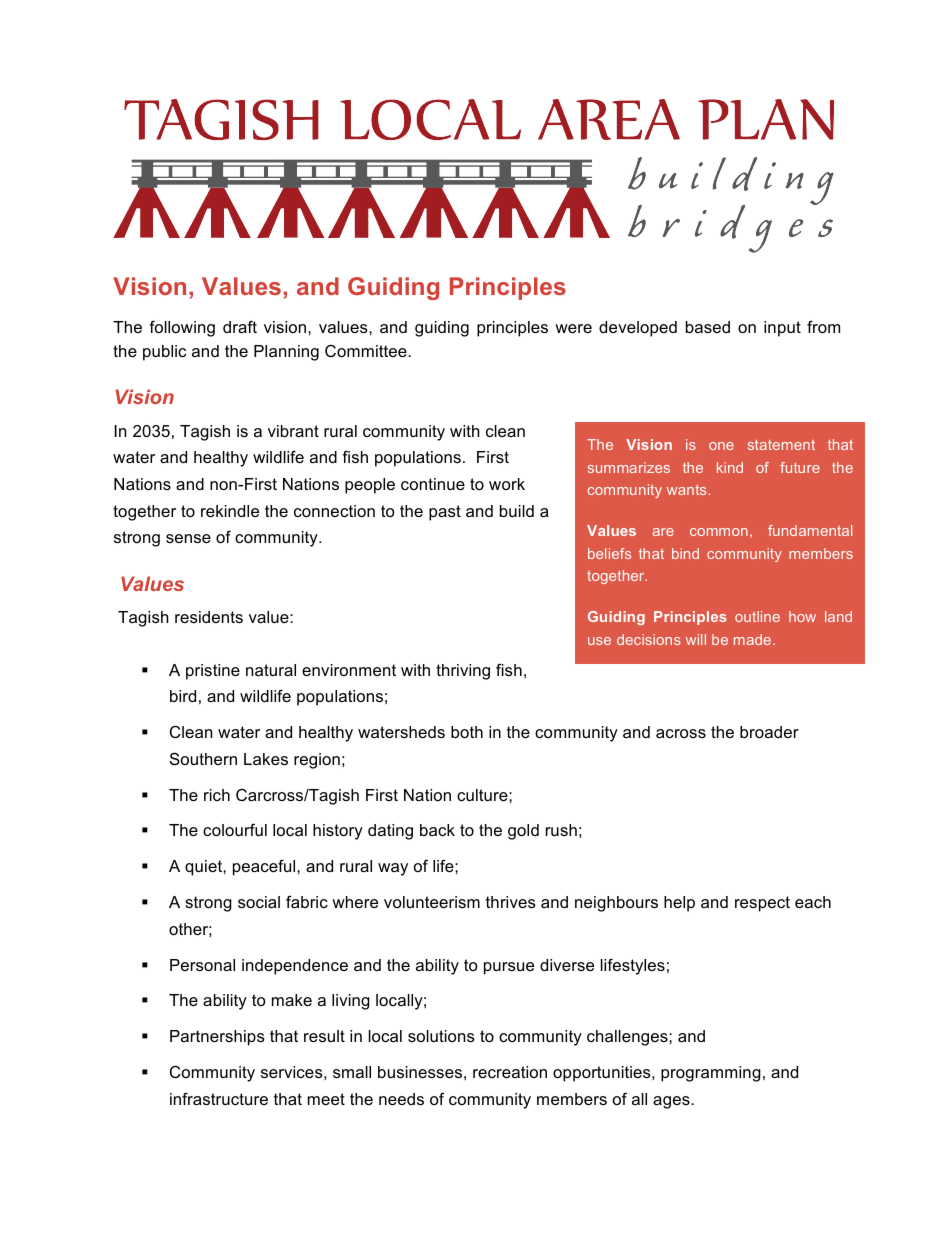  I want to click on broader, so click(769, 732).
